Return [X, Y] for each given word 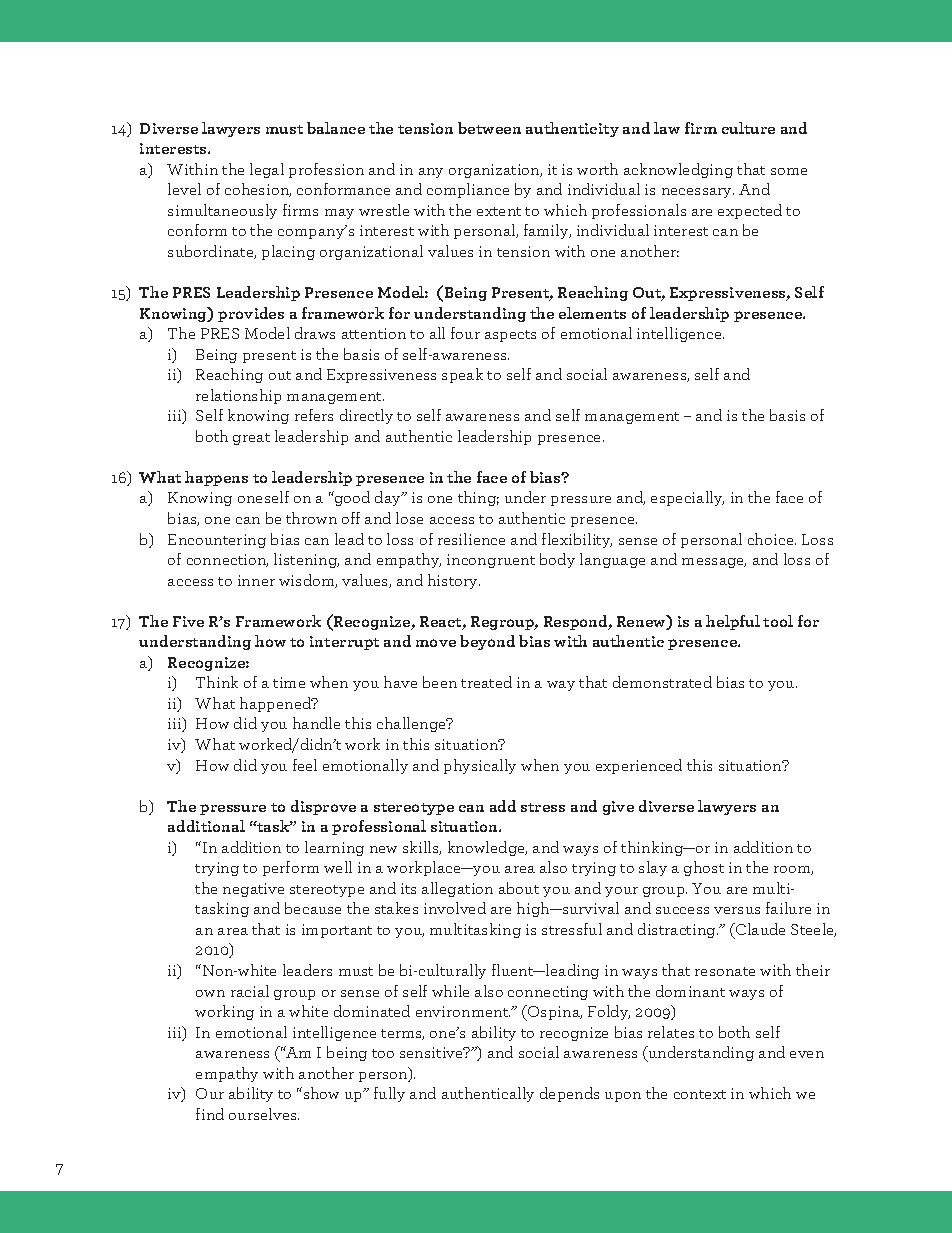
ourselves [264, 1114]
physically [480, 766]
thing [478, 498]
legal [267, 170]
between [489, 128]
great [251, 439]
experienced [639, 766]
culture [748, 128]
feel [305, 765]
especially [687, 498]
